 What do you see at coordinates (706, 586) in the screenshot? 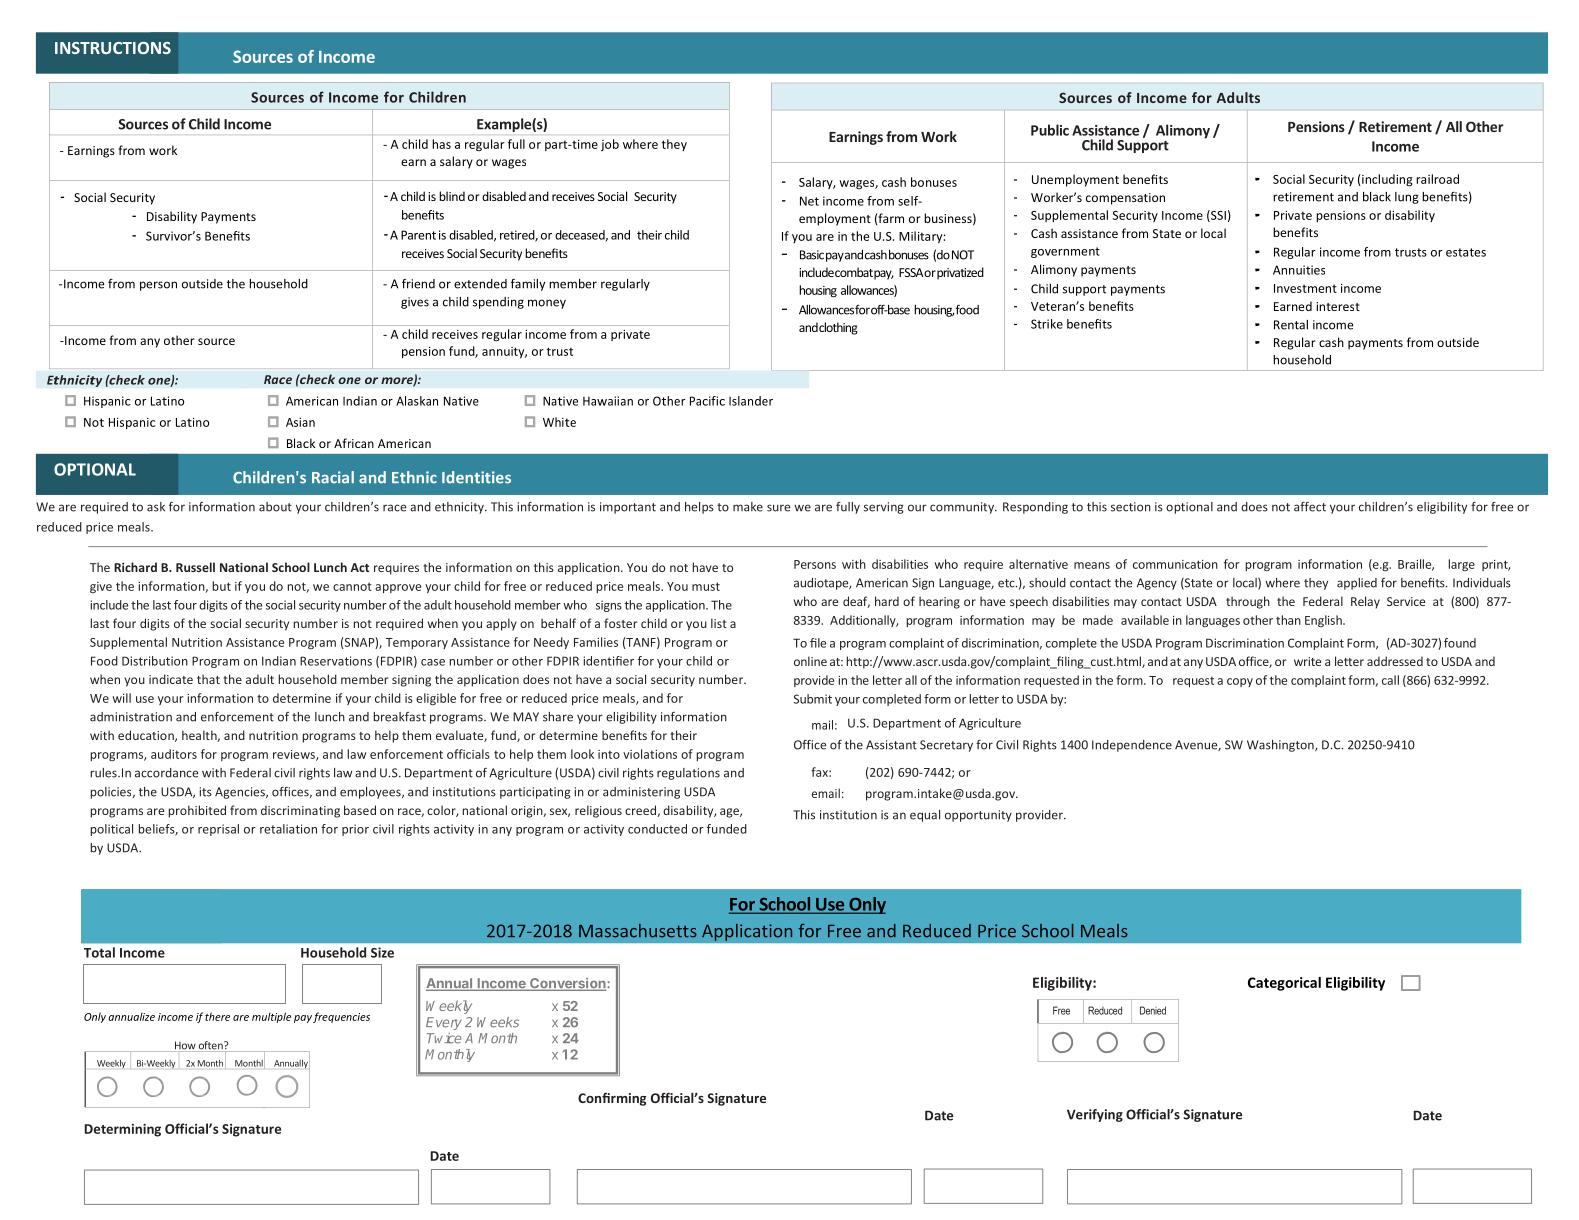
I see `must` at bounding box center [706, 586].
